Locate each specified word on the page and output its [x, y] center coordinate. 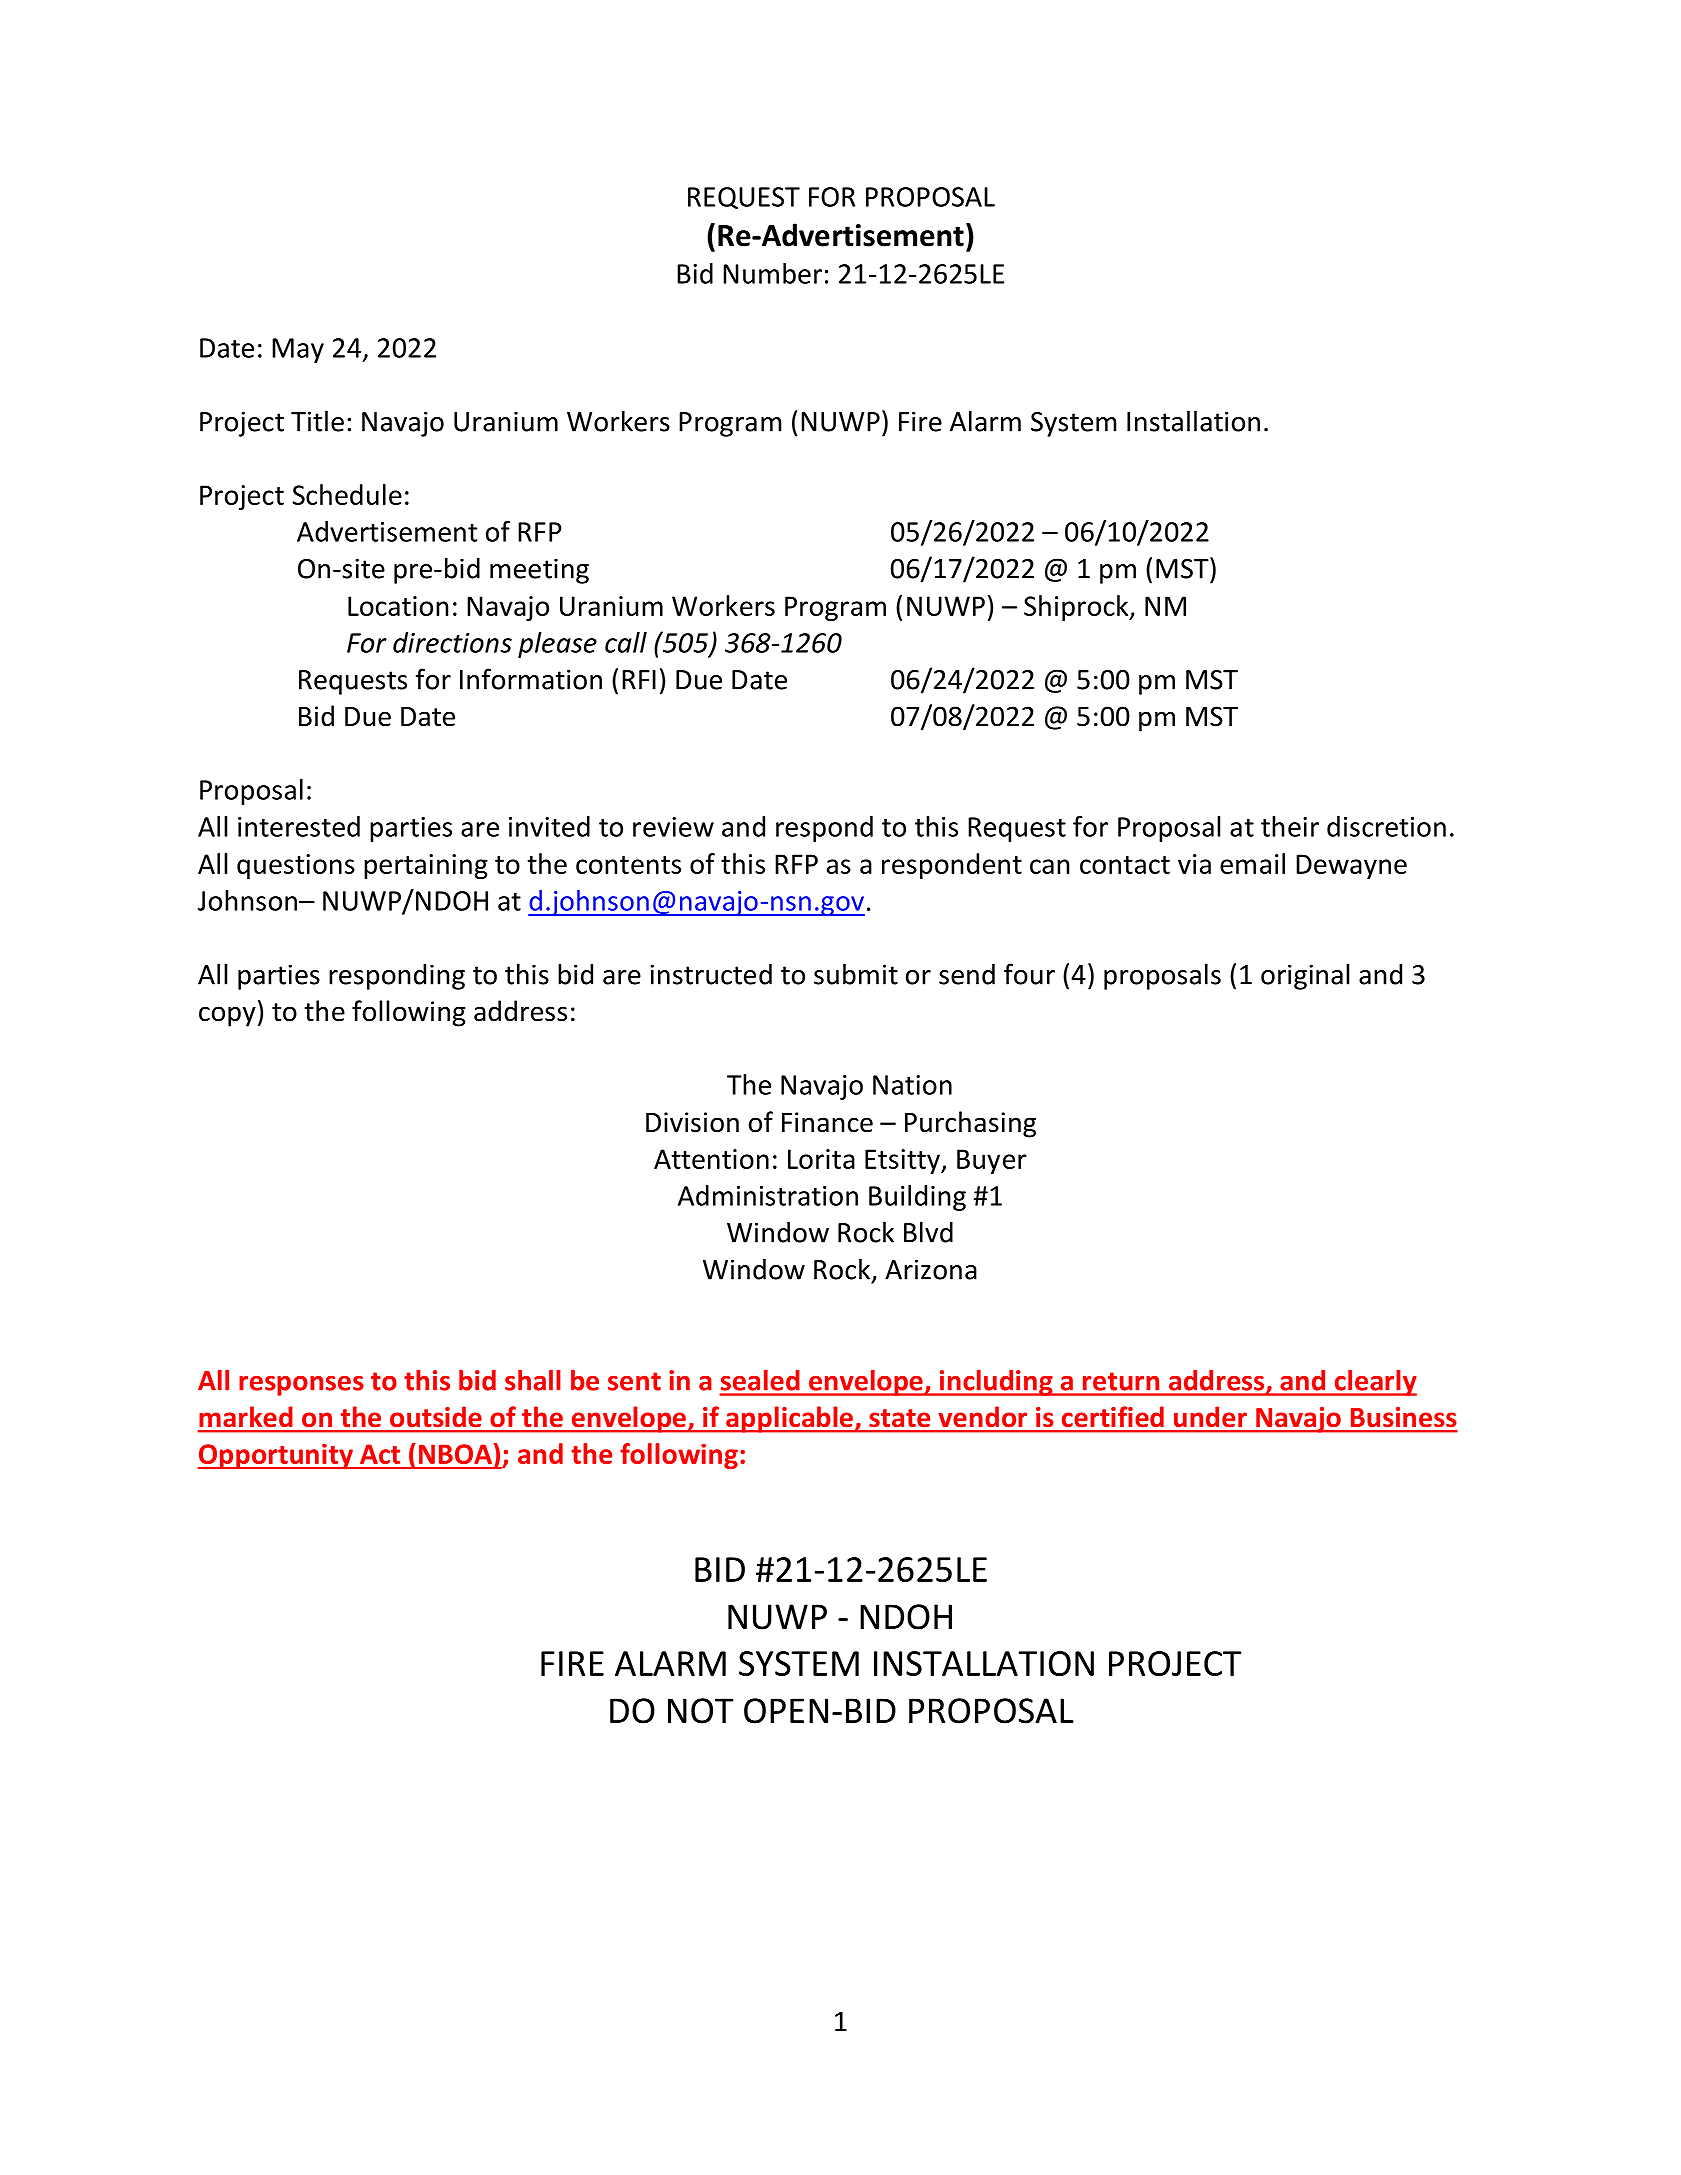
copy [227, 1016]
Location [398, 606]
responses [301, 1386]
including [996, 1383]
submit [856, 974]
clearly [1374, 1383]
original [1305, 976]
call [626, 642]
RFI [639, 680]
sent [634, 1381]
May [298, 350]
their [1290, 826]
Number [772, 273]
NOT [700, 1711]
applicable [789, 1419]
